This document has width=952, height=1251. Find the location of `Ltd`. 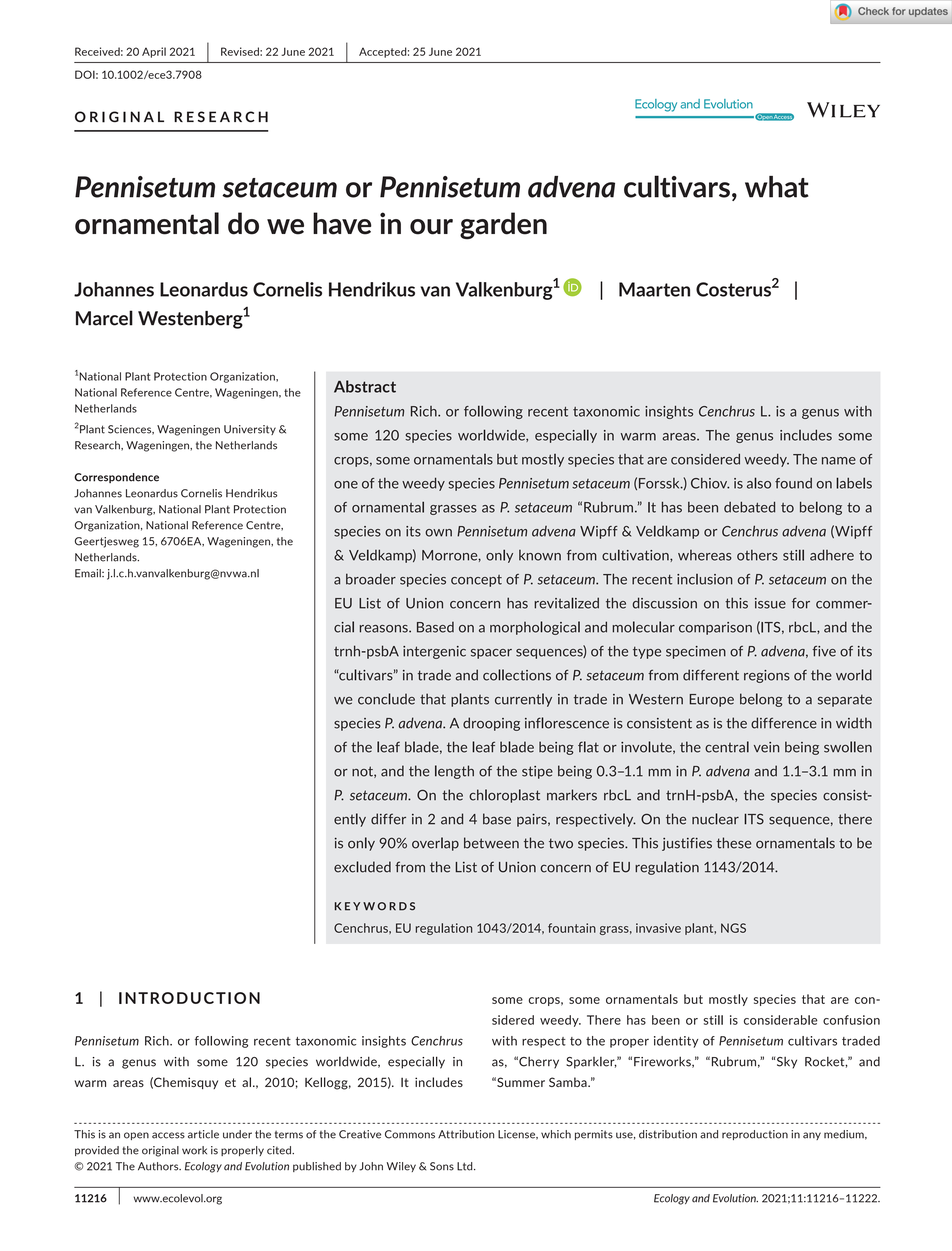

Ltd is located at coordinates (466, 1166).
